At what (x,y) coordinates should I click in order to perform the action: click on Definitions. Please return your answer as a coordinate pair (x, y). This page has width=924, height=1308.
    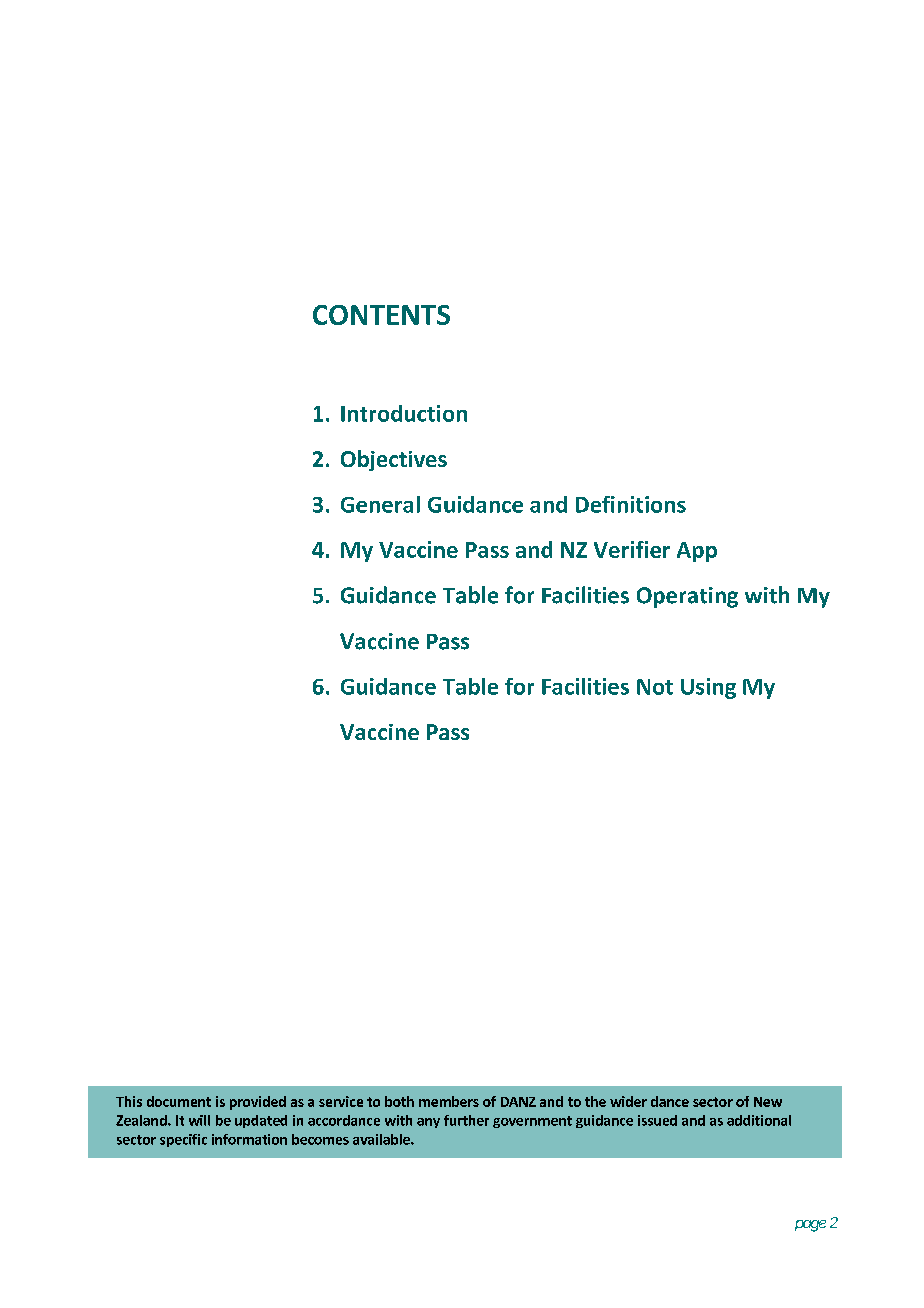
    Looking at the image, I should click on (631, 504).
